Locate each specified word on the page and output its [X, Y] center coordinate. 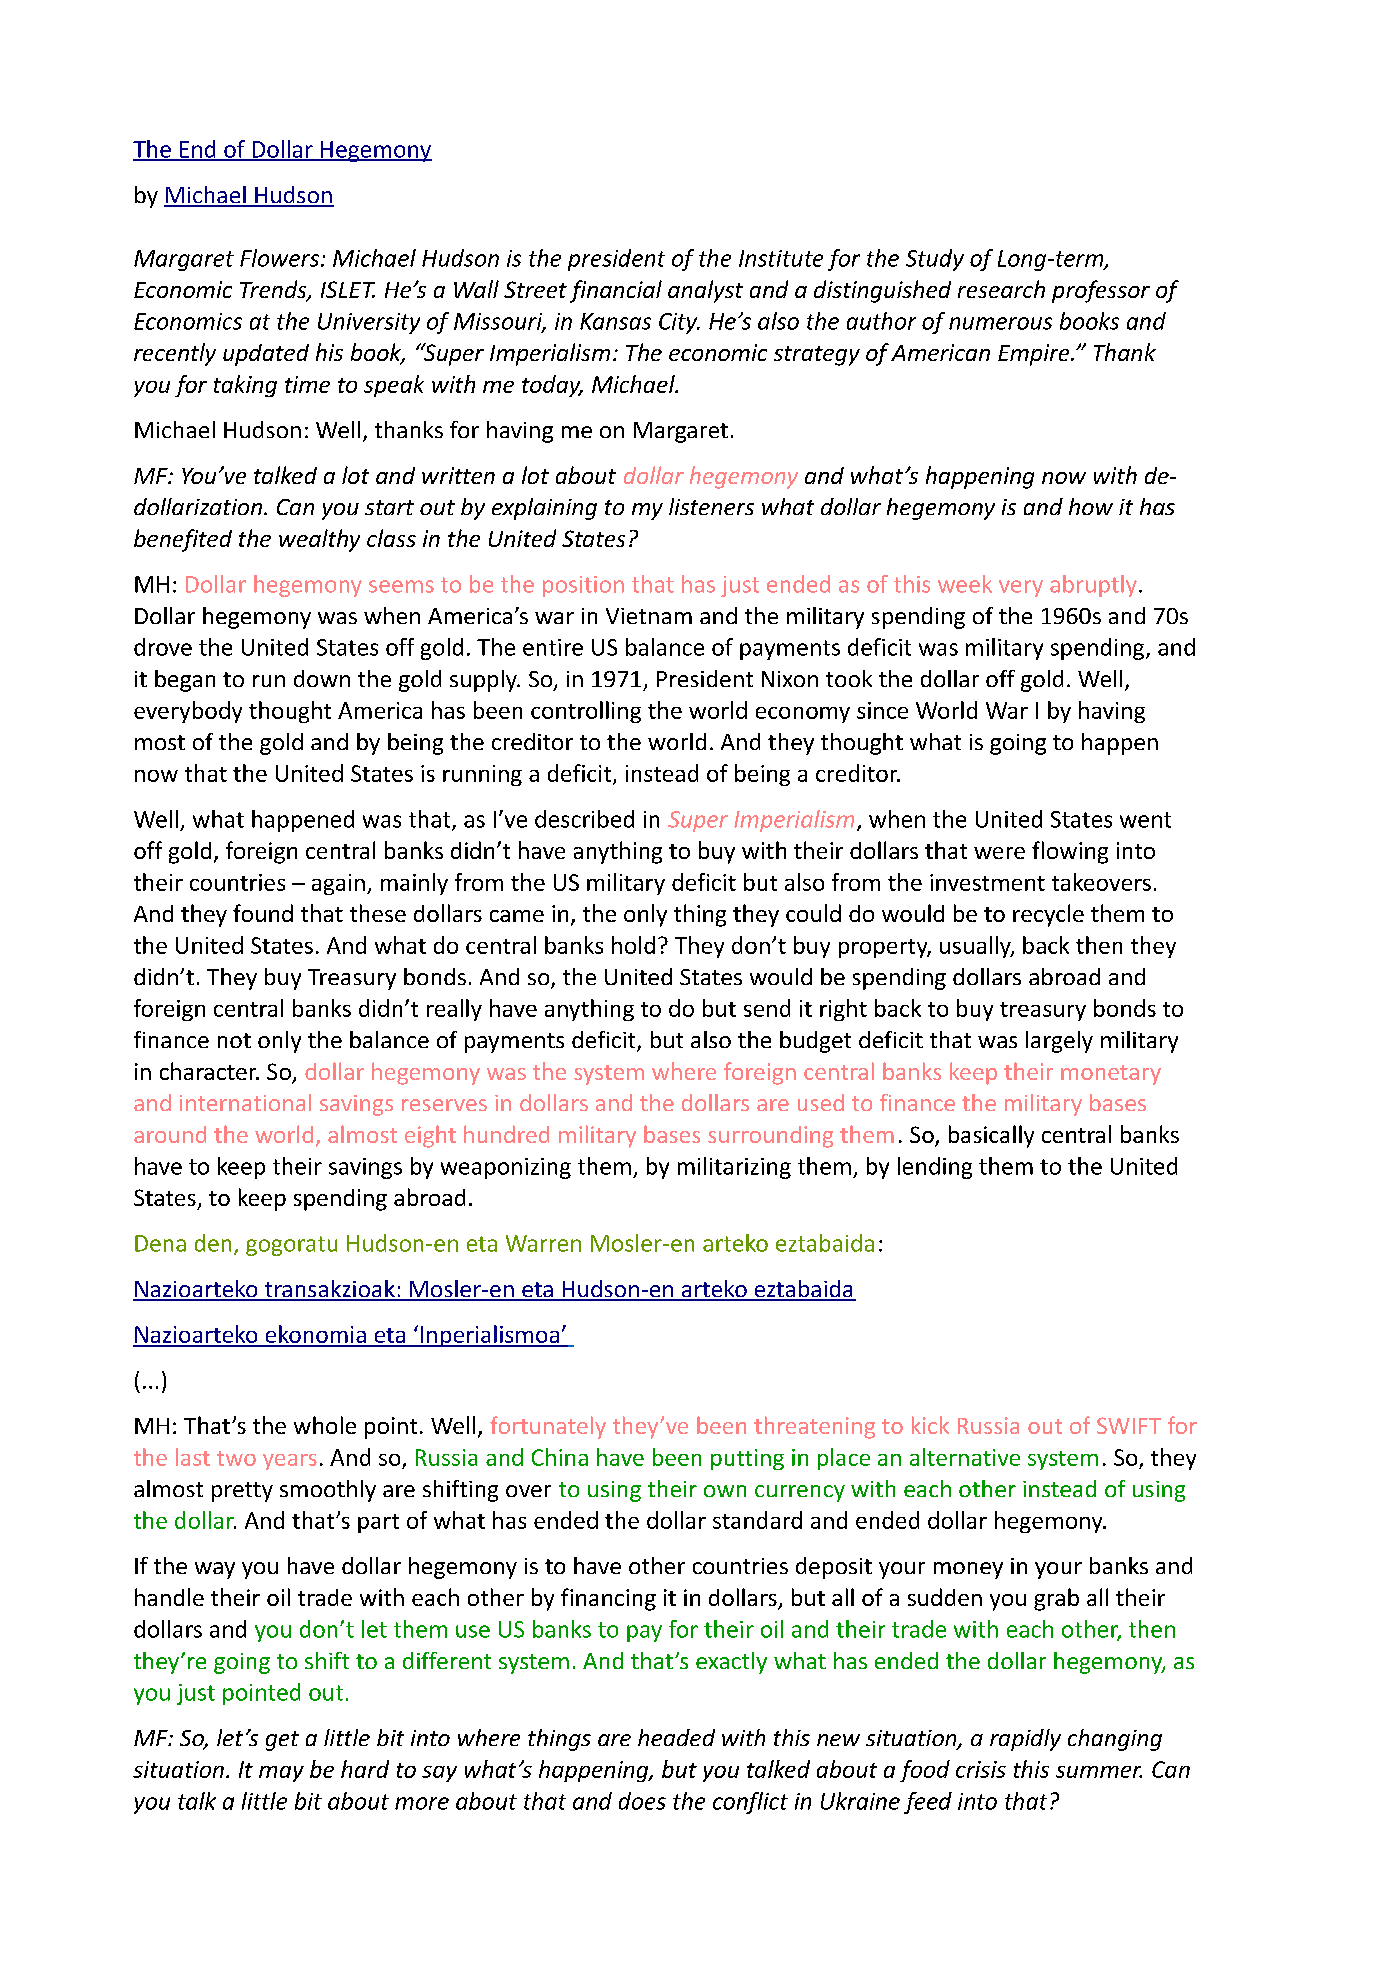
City [679, 323]
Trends [274, 290]
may [281, 1774]
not [234, 1040]
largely [1059, 1042]
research [1001, 289]
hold [633, 945]
